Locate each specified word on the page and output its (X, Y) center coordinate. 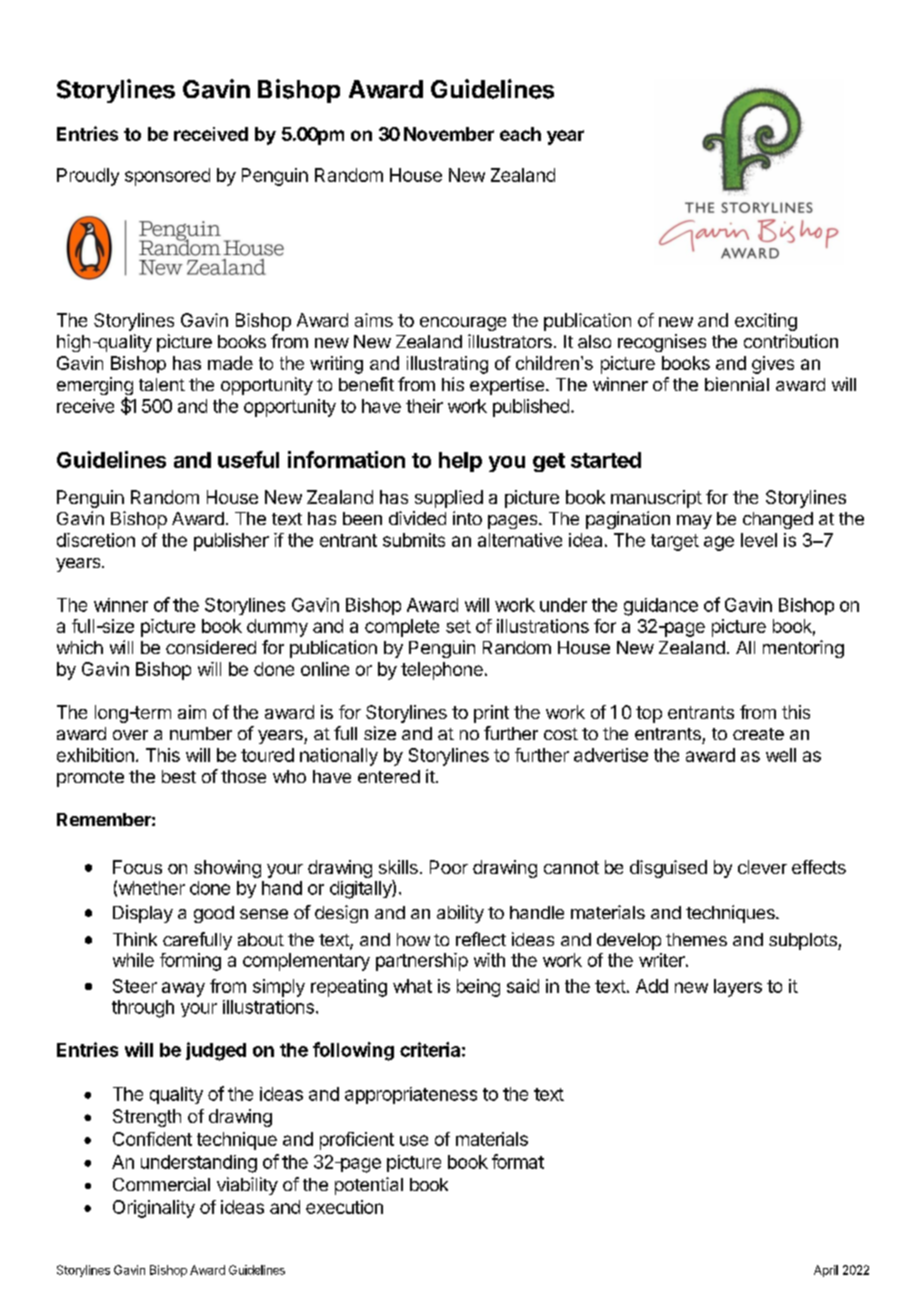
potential (369, 1186)
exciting (766, 322)
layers (738, 988)
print (491, 714)
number (201, 733)
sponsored (167, 177)
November (449, 134)
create (758, 734)
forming (190, 962)
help (460, 462)
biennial (737, 384)
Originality (154, 1209)
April (826, 1271)
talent (162, 384)
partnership (422, 962)
